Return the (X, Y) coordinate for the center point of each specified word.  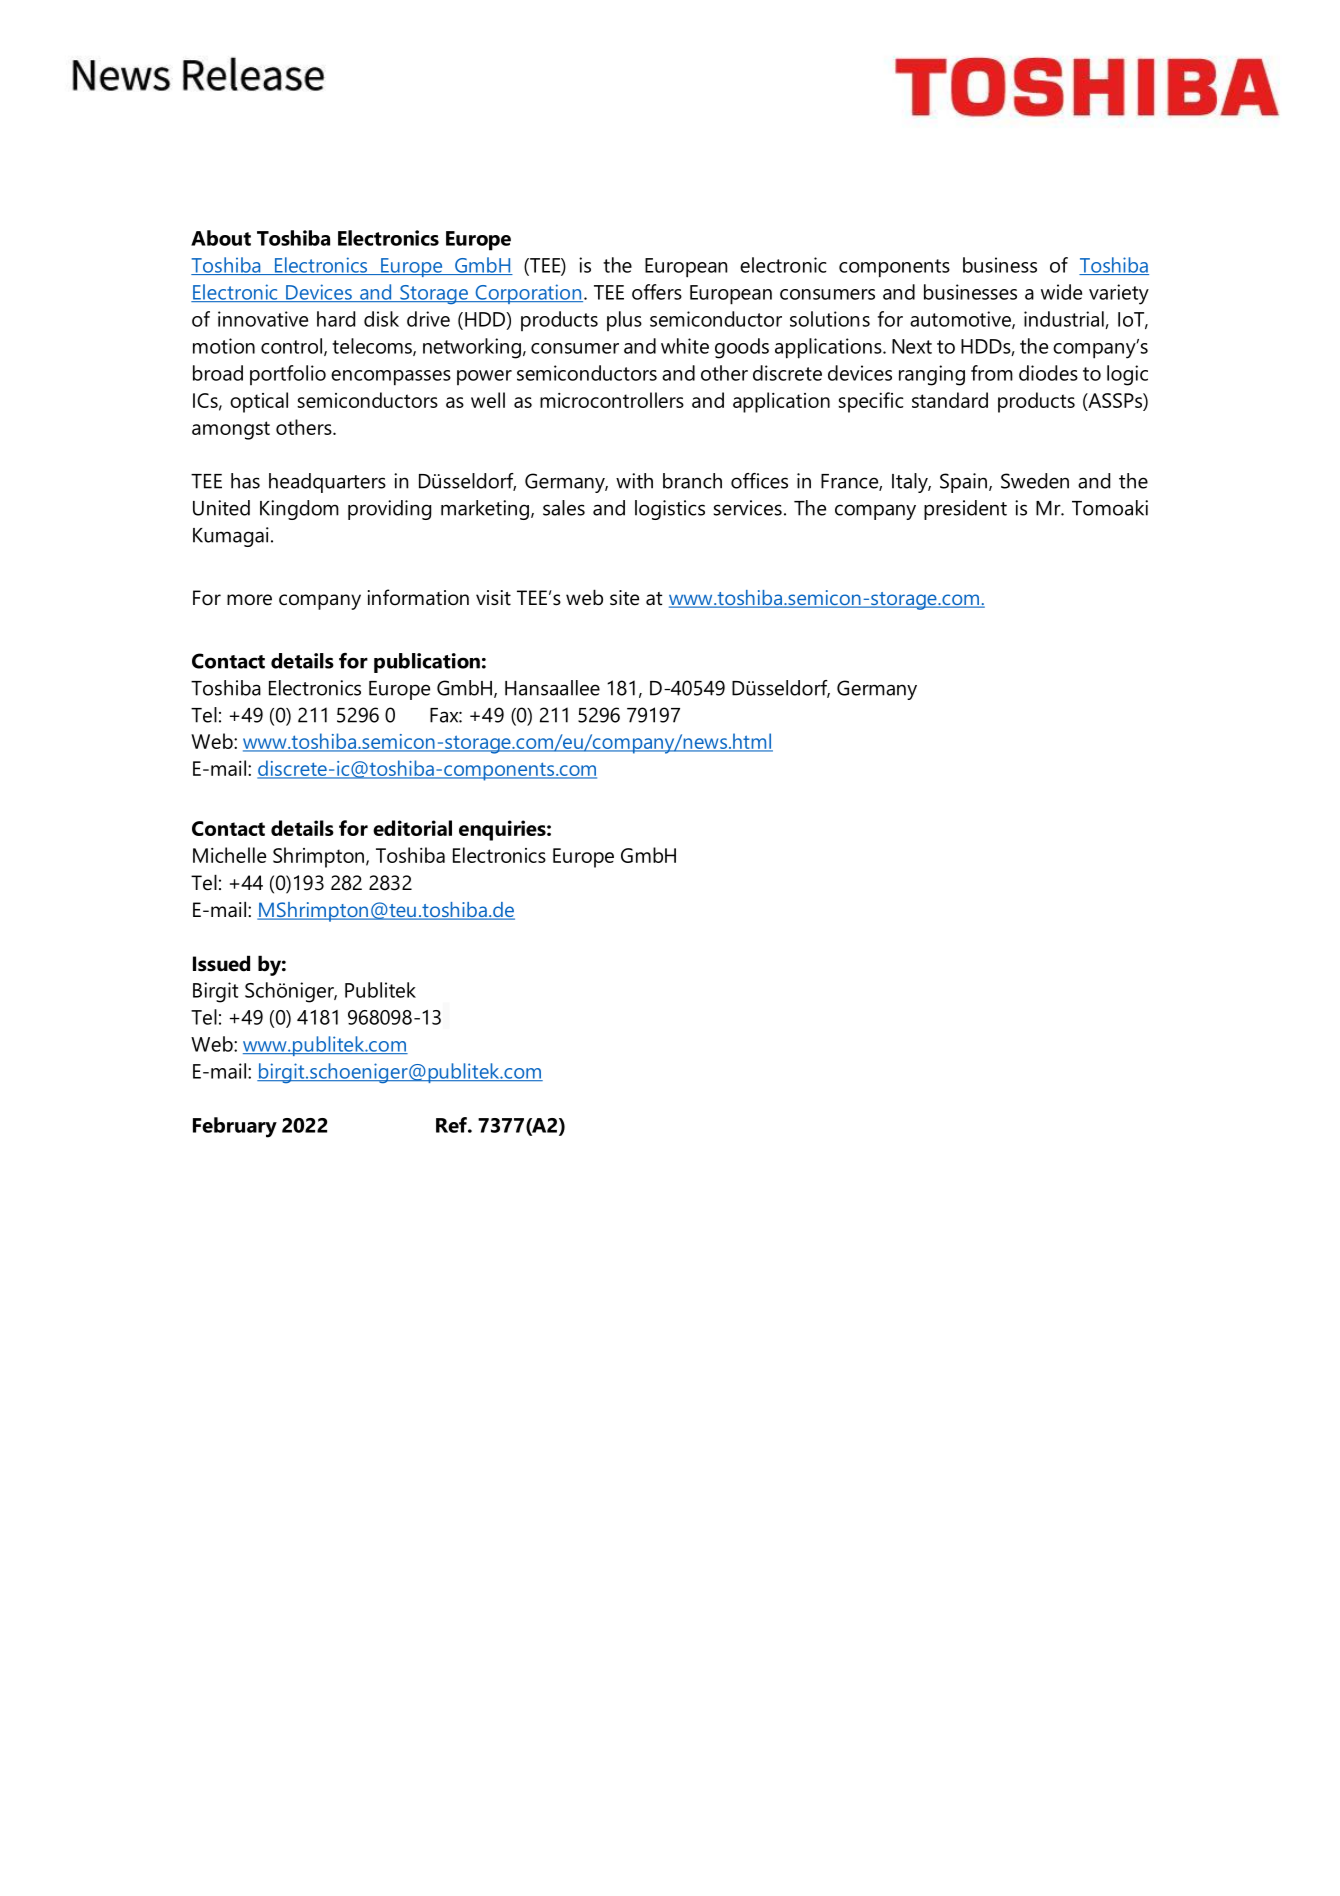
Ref (452, 1125)
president (965, 510)
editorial (412, 828)
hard (336, 319)
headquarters (327, 483)
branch (692, 481)
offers (657, 292)
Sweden (1035, 481)
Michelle (229, 855)
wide (1061, 292)
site (624, 598)
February (235, 1127)
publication (427, 663)
